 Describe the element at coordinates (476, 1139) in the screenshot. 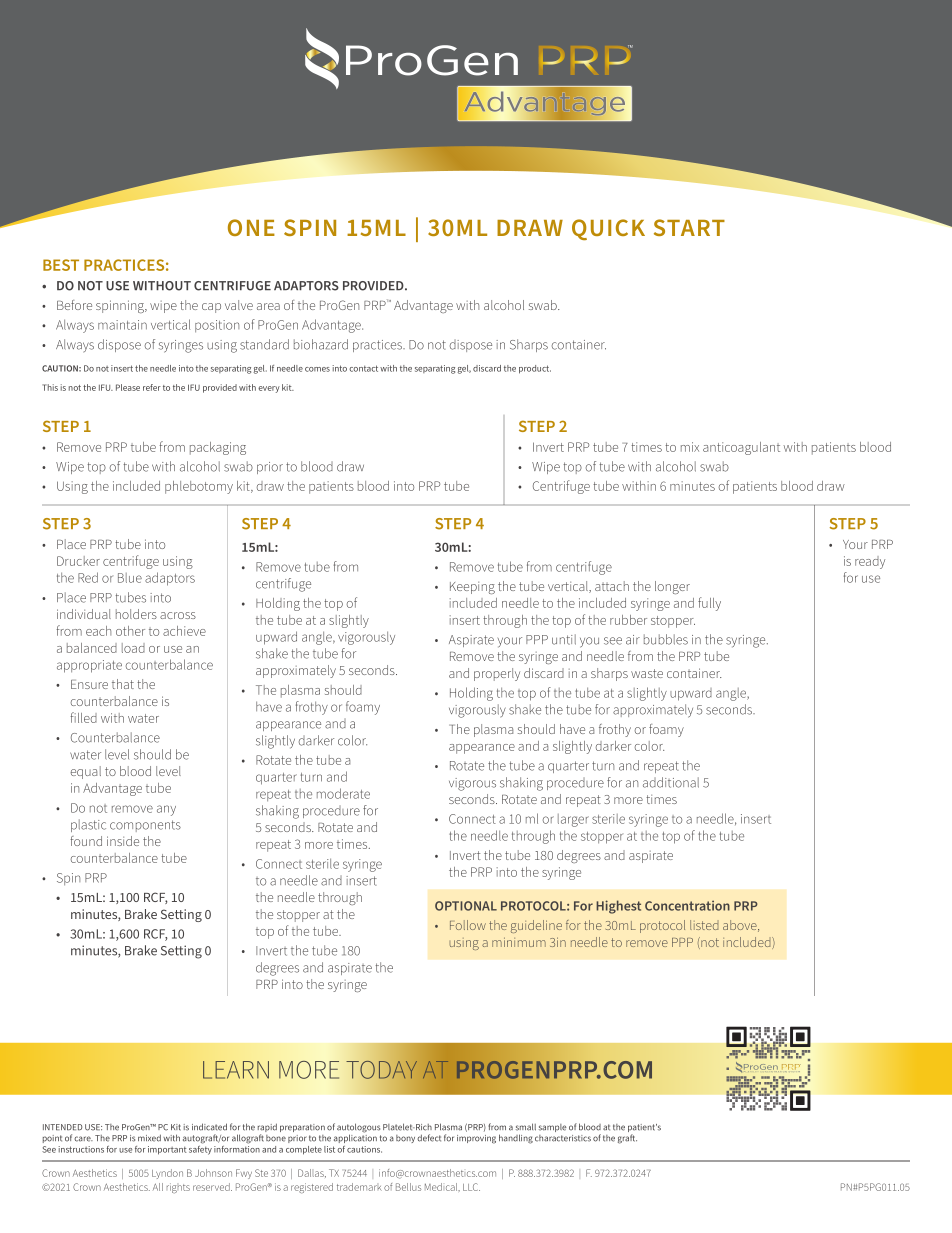

I see `improving` at that location.
